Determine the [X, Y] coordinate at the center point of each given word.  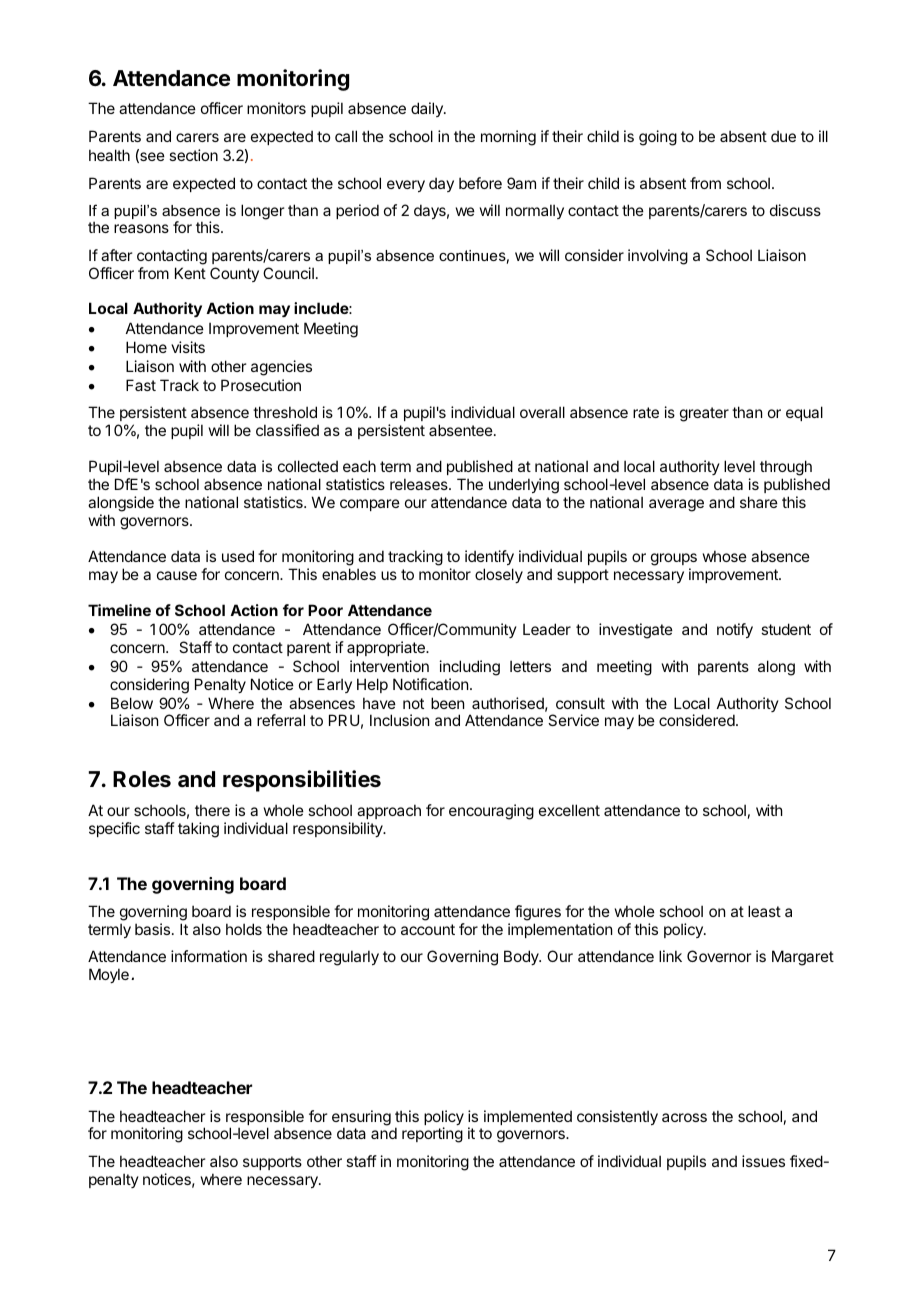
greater [704, 414]
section [193, 155]
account [428, 929]
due [783, 136]
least [764, 911]
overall [542, 412]
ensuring [361, 1119]
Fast [141, 385]
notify [735, 630]
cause [177, 575]
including [470, 668]
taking [198, 830]
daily [428, 109]
